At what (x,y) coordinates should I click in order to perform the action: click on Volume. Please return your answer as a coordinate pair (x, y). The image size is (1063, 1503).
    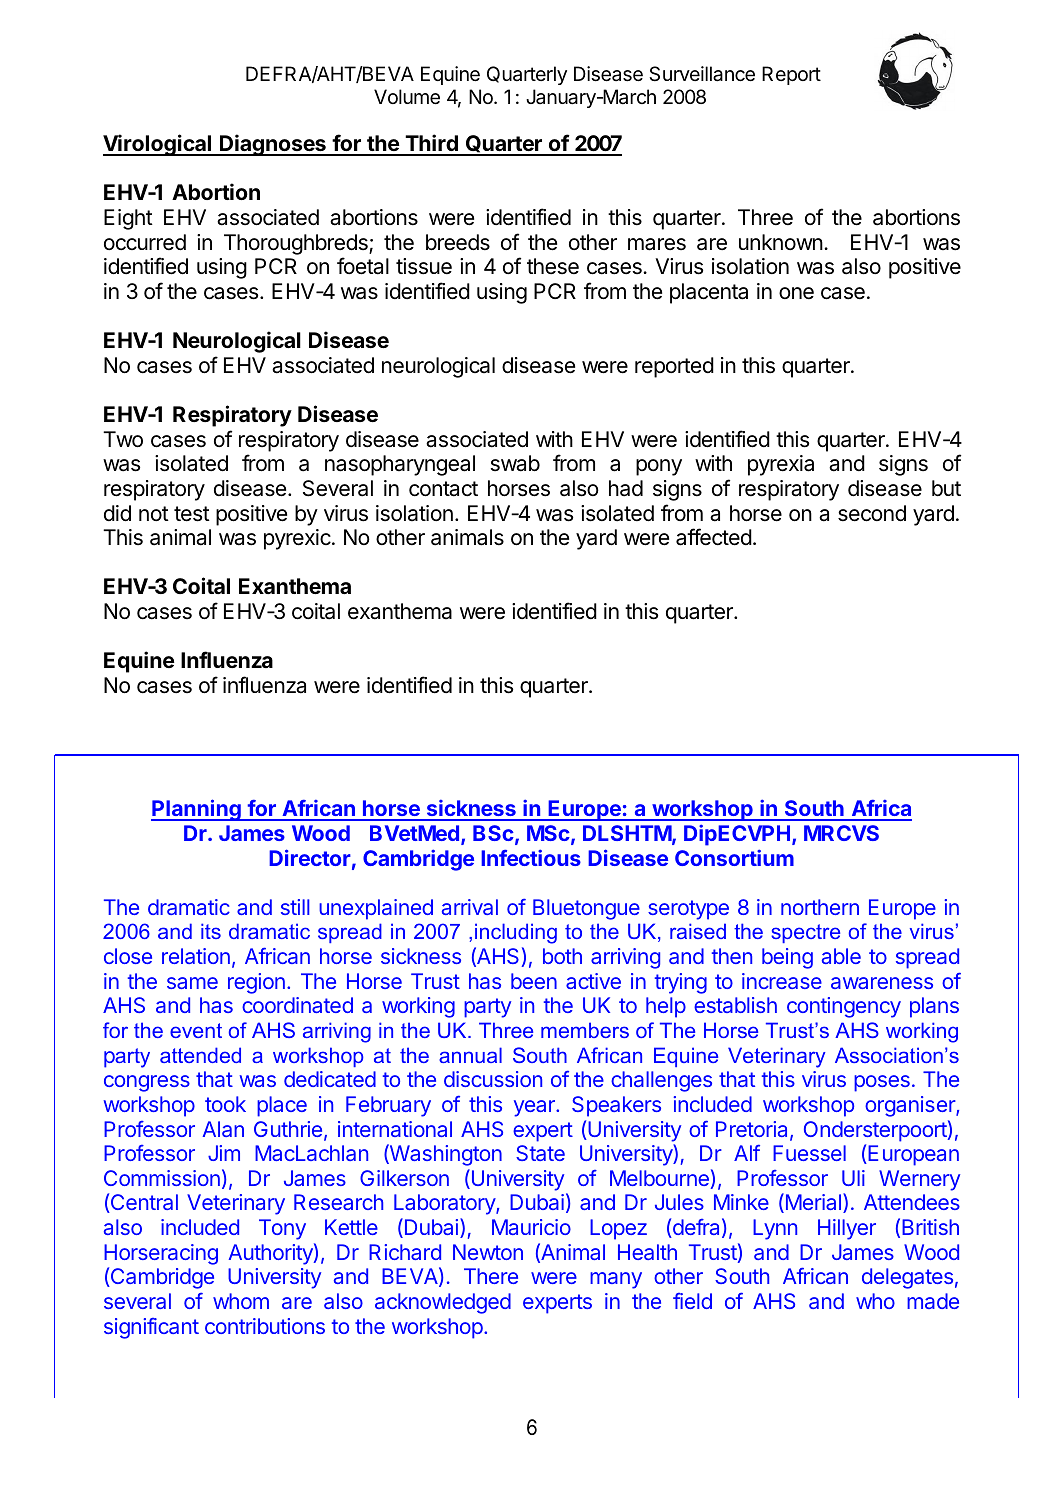
    Looking at the image, I should click on (407, 97).
